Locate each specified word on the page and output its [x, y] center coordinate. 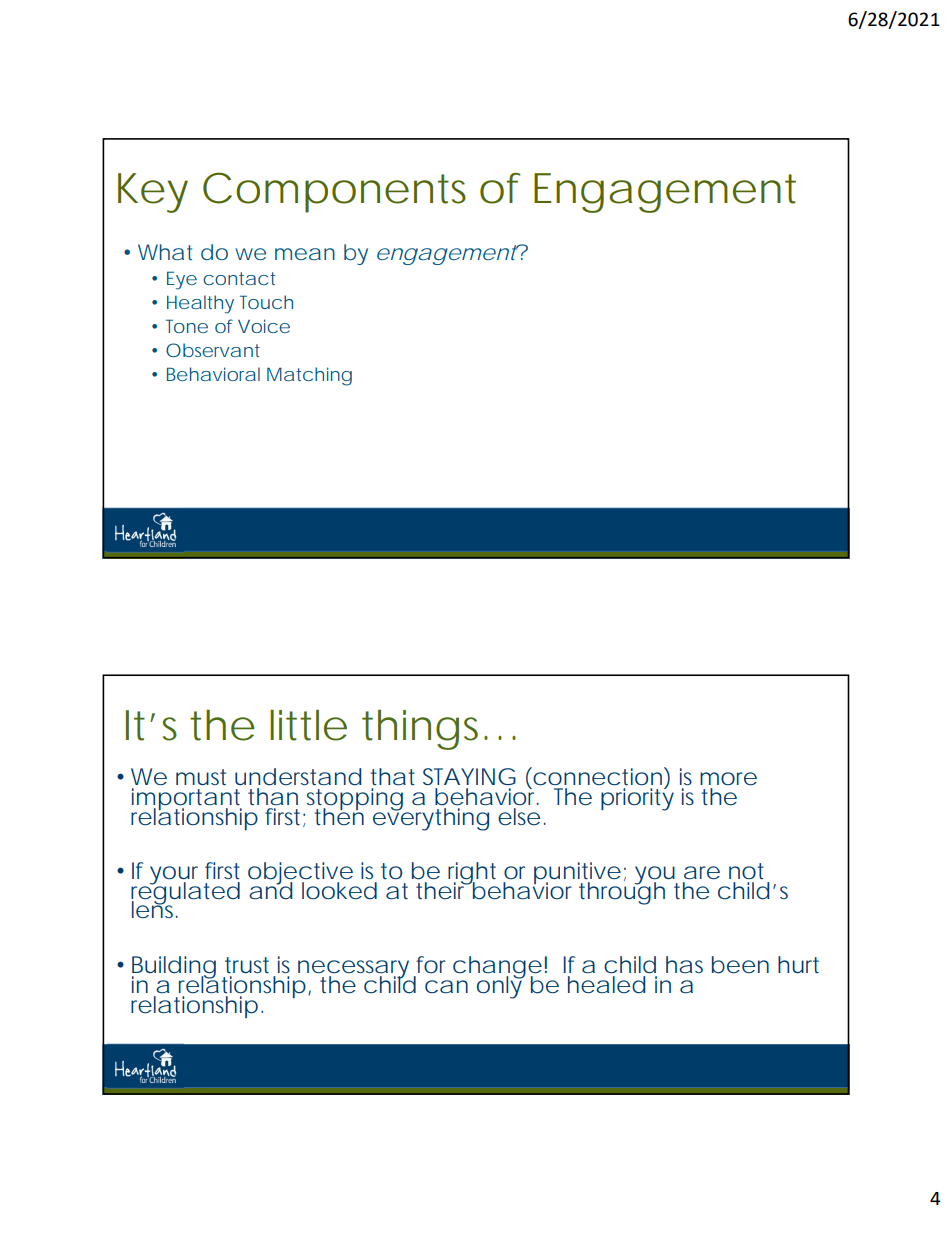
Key [153, 193]
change [497, 968]
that [392, 777]
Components [334, 192]
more [728, 779]
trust [247, 965]
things [425, 730]
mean [305, 254]
